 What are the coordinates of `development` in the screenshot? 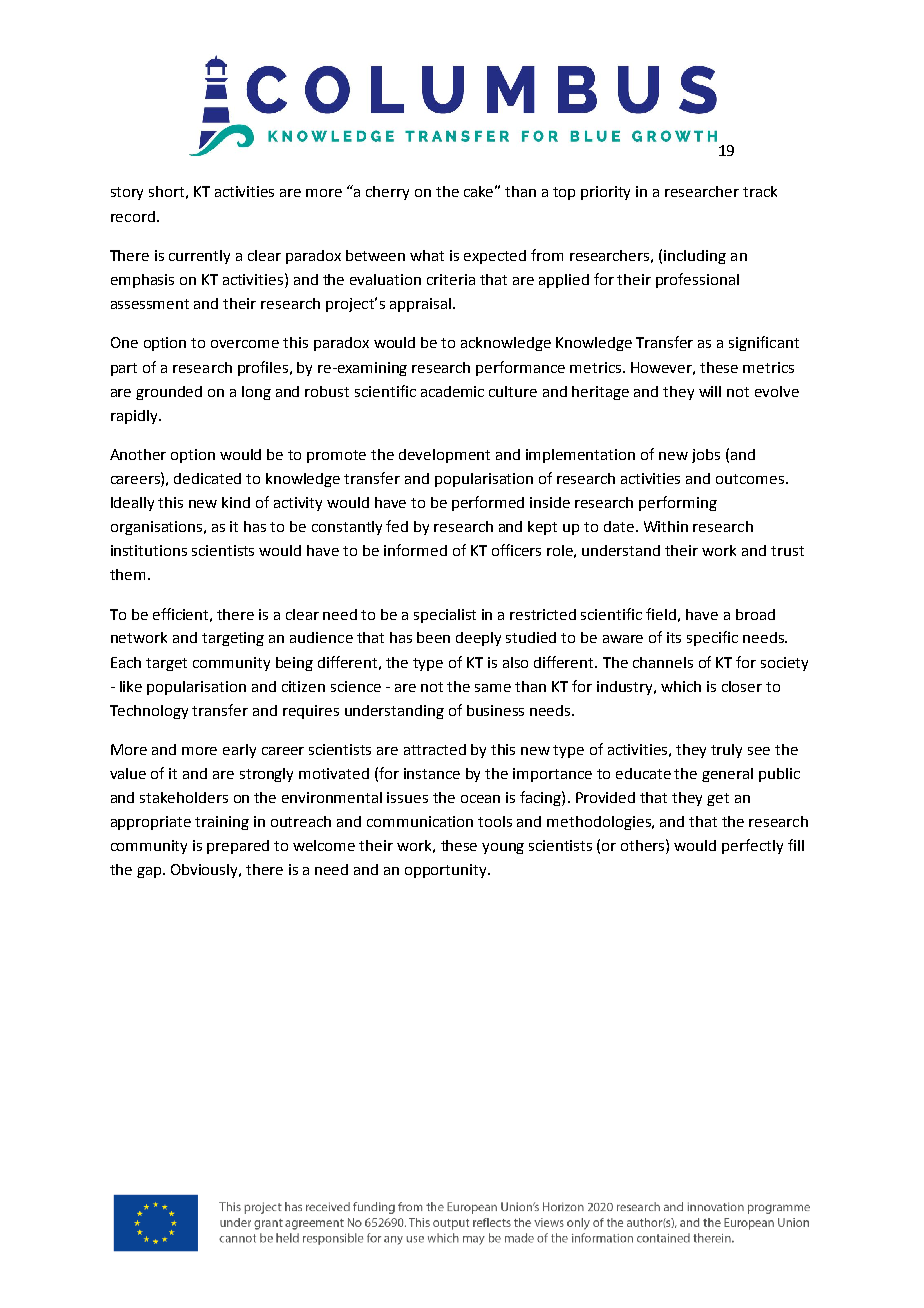 It's located at (444, 456).
